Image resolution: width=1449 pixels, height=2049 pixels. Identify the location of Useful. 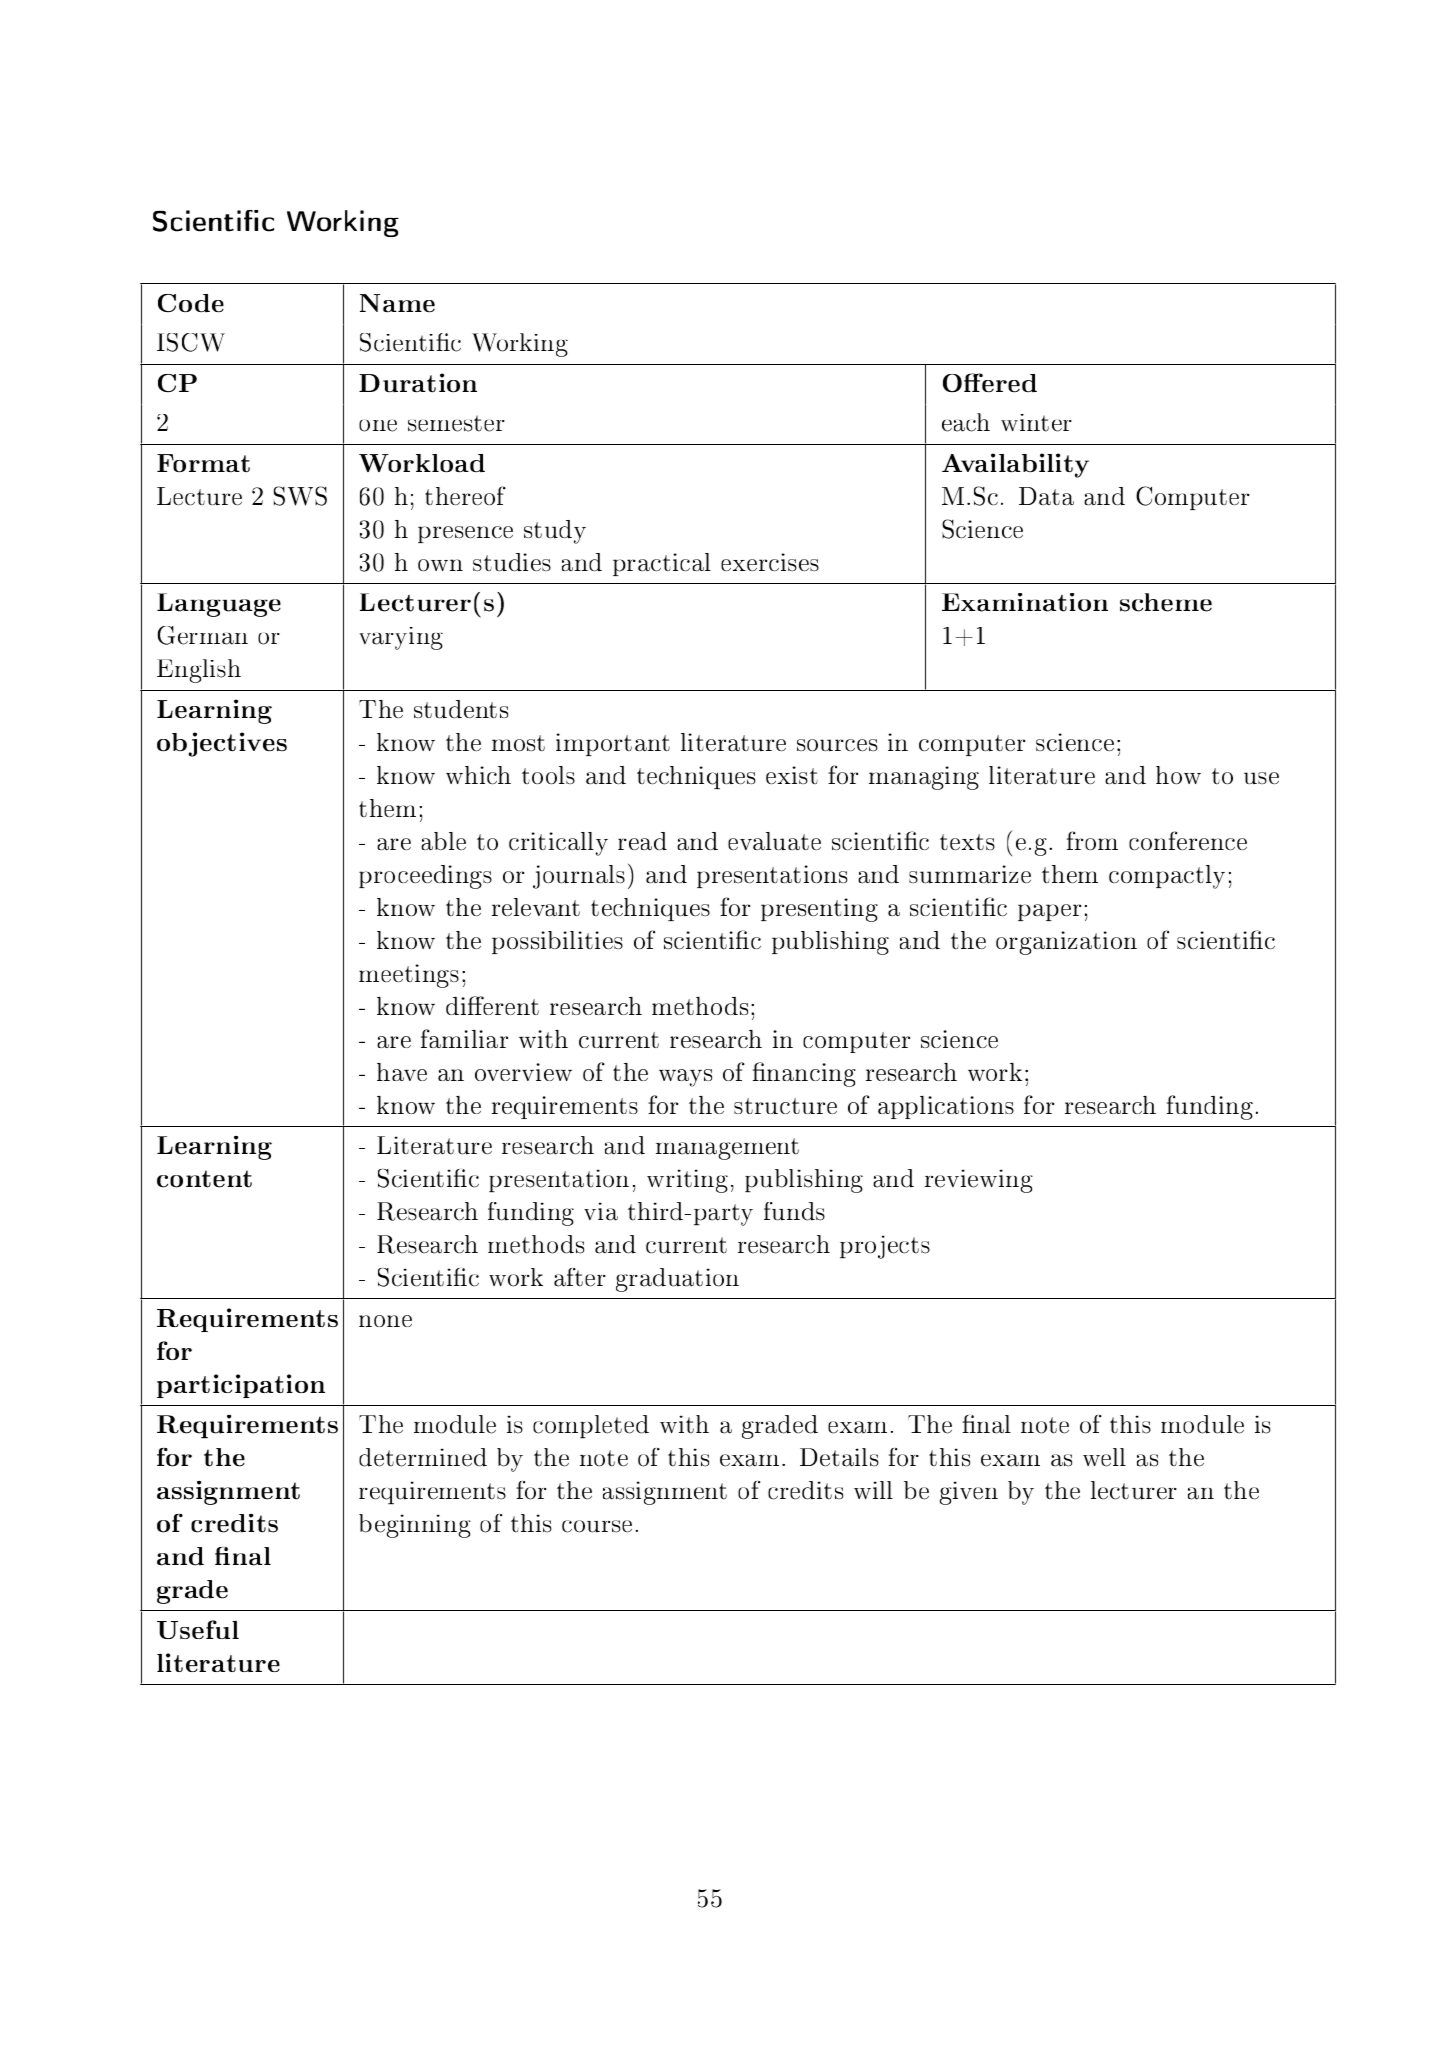
(198, 1629).
